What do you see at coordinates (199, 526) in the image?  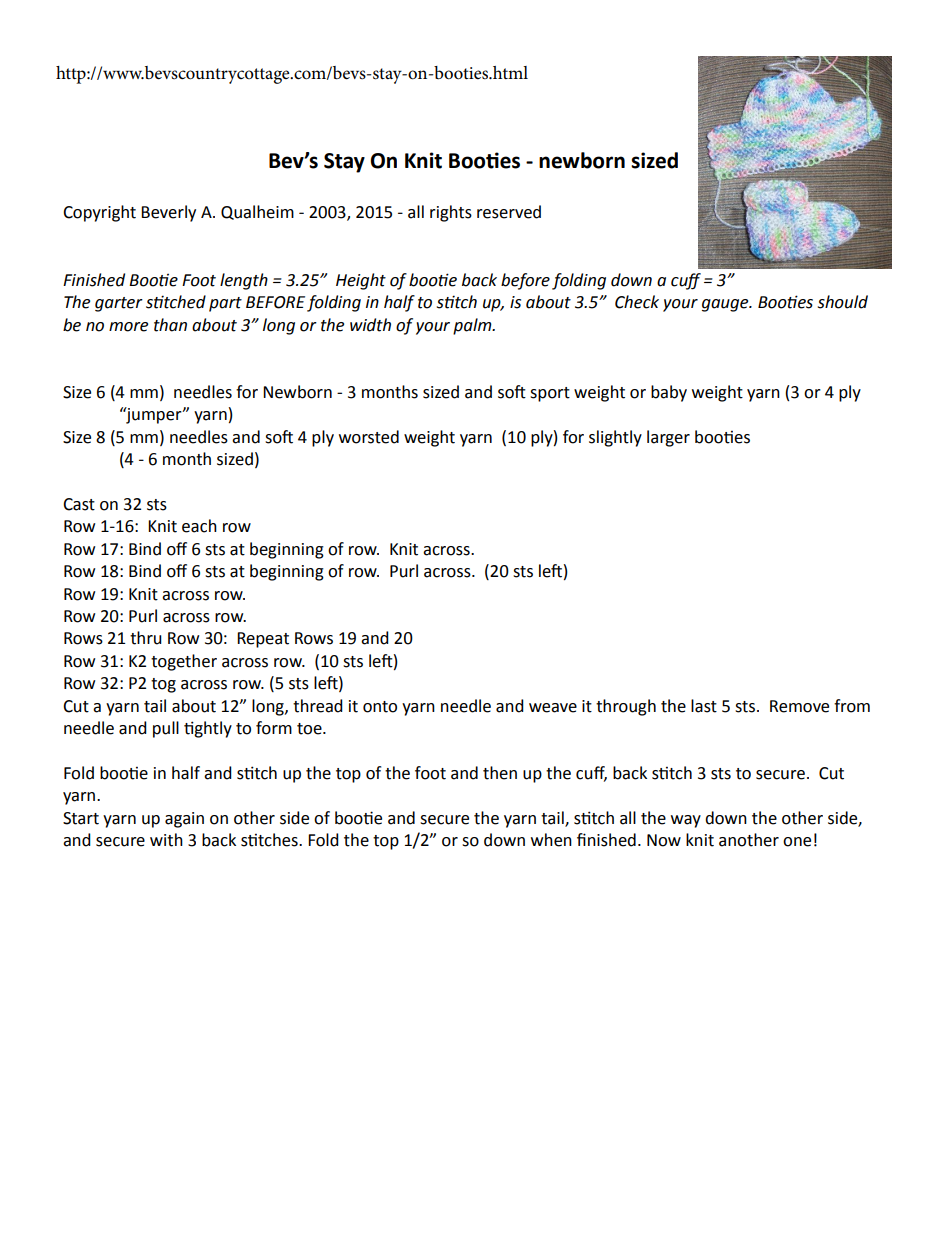 I see `each` at bounding box center [199, 526].
